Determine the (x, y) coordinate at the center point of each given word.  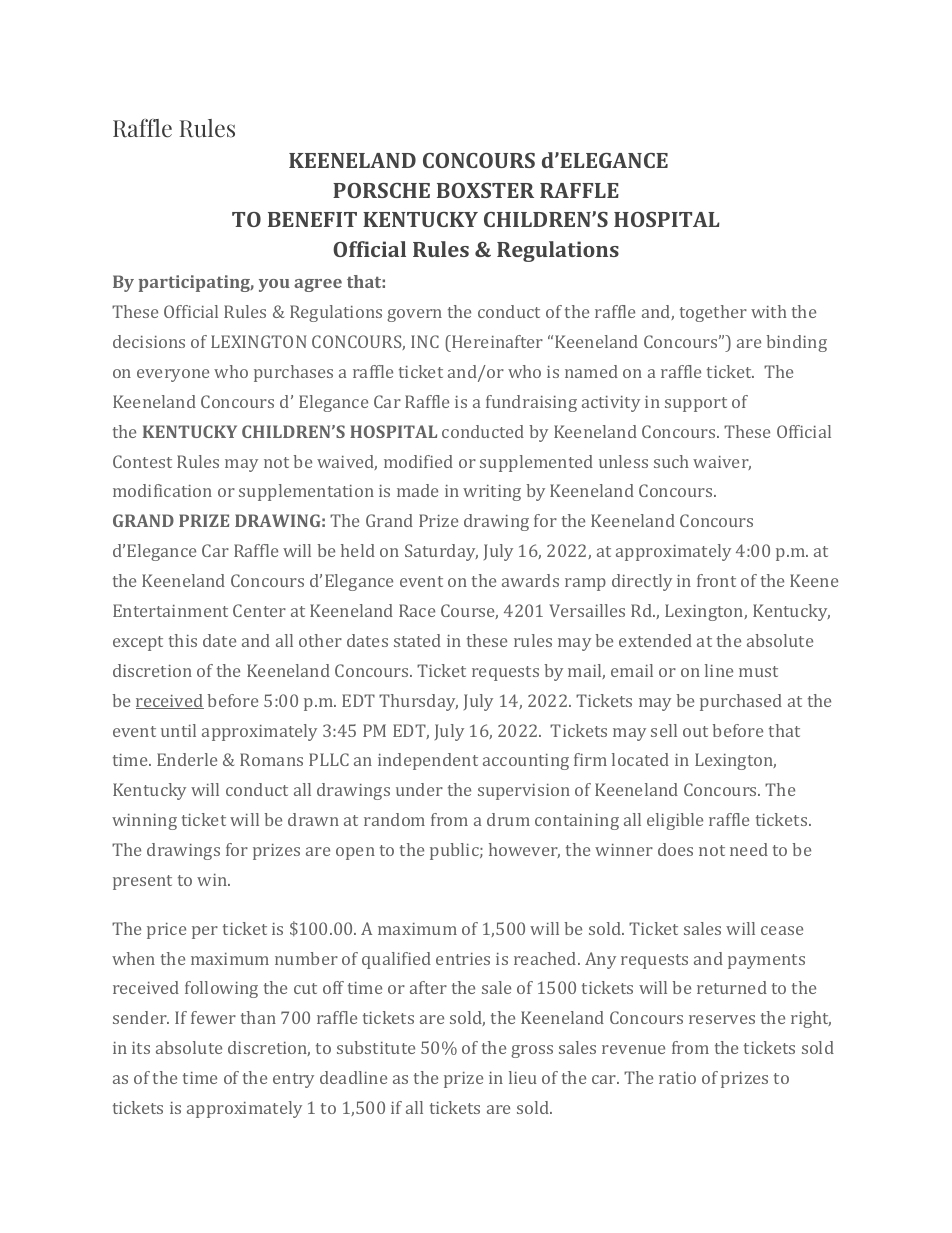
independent (428, 761)
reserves (722, 1019)
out (695, 731)
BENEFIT (312, 219)
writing (492, 493)
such (671, 461)
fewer (213, 1017)
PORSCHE (381, 190)
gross (532, 1051)
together (713, 313)
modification (162, 490)
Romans (271, 759)
